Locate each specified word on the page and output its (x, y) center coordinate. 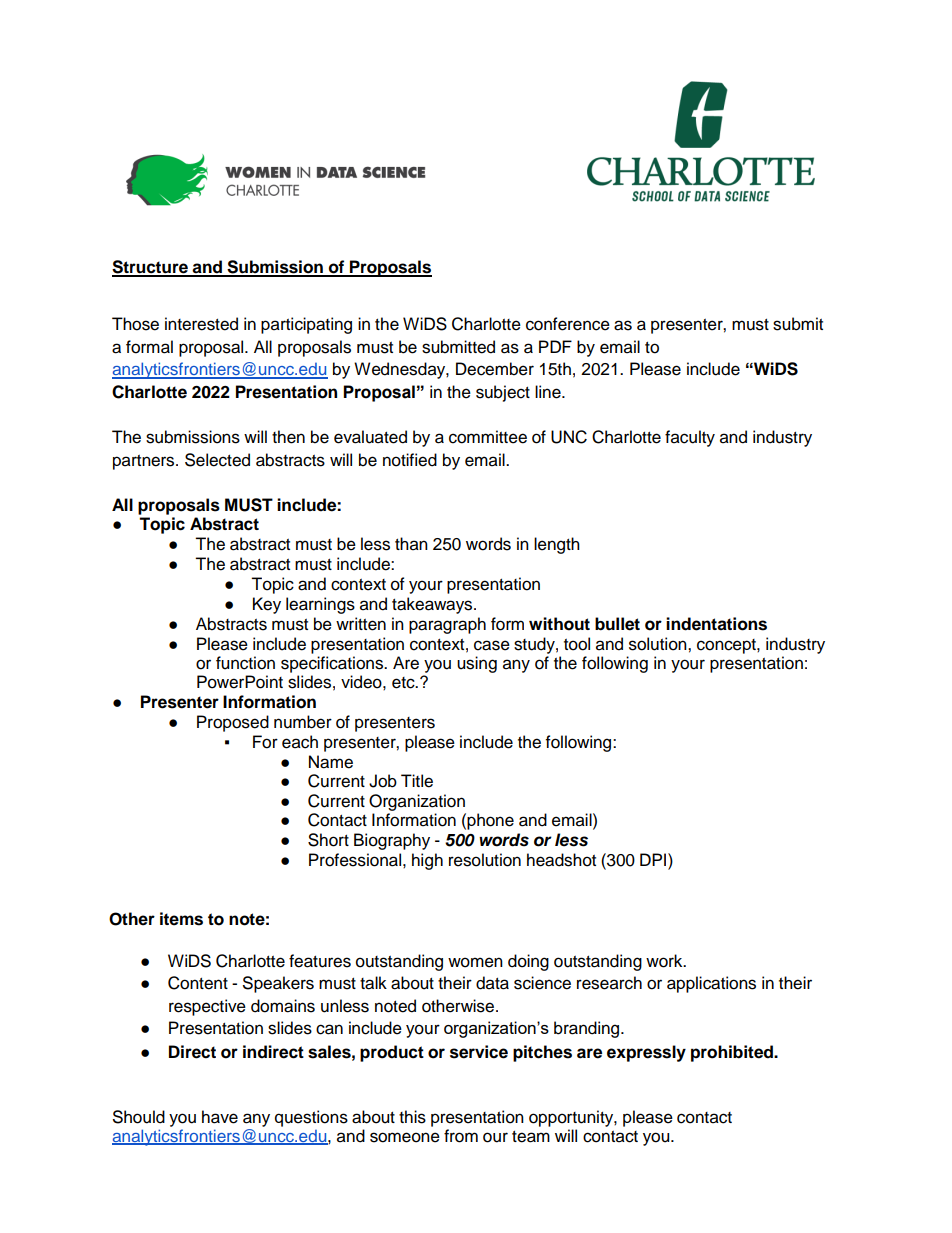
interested (201, 324)
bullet (617, 624)
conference (568, 324)
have (220, 1117)
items (181, 919)
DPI (654, 859)
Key (267, 605)
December (495, 369)
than (411, 544)
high (427, 861)
